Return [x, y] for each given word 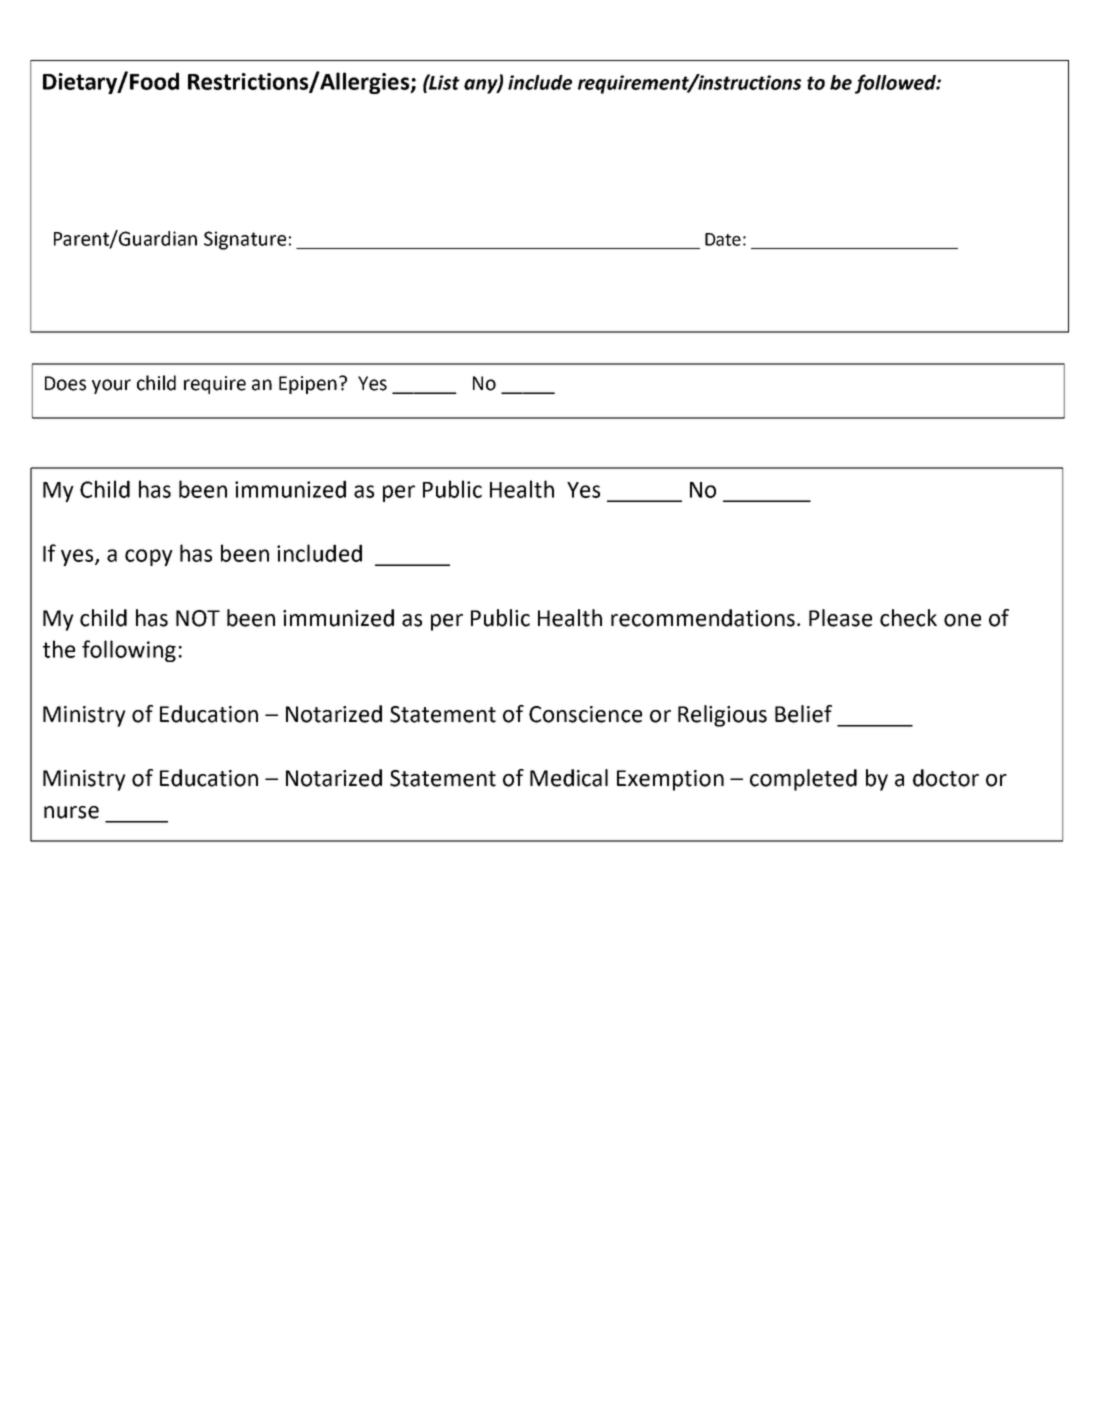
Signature [245, 240]
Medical [569, 778]
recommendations [704, 618]
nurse [71, 812]
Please [840, 618]
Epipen [308, 385]
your [111, 386]
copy [149, 557]
